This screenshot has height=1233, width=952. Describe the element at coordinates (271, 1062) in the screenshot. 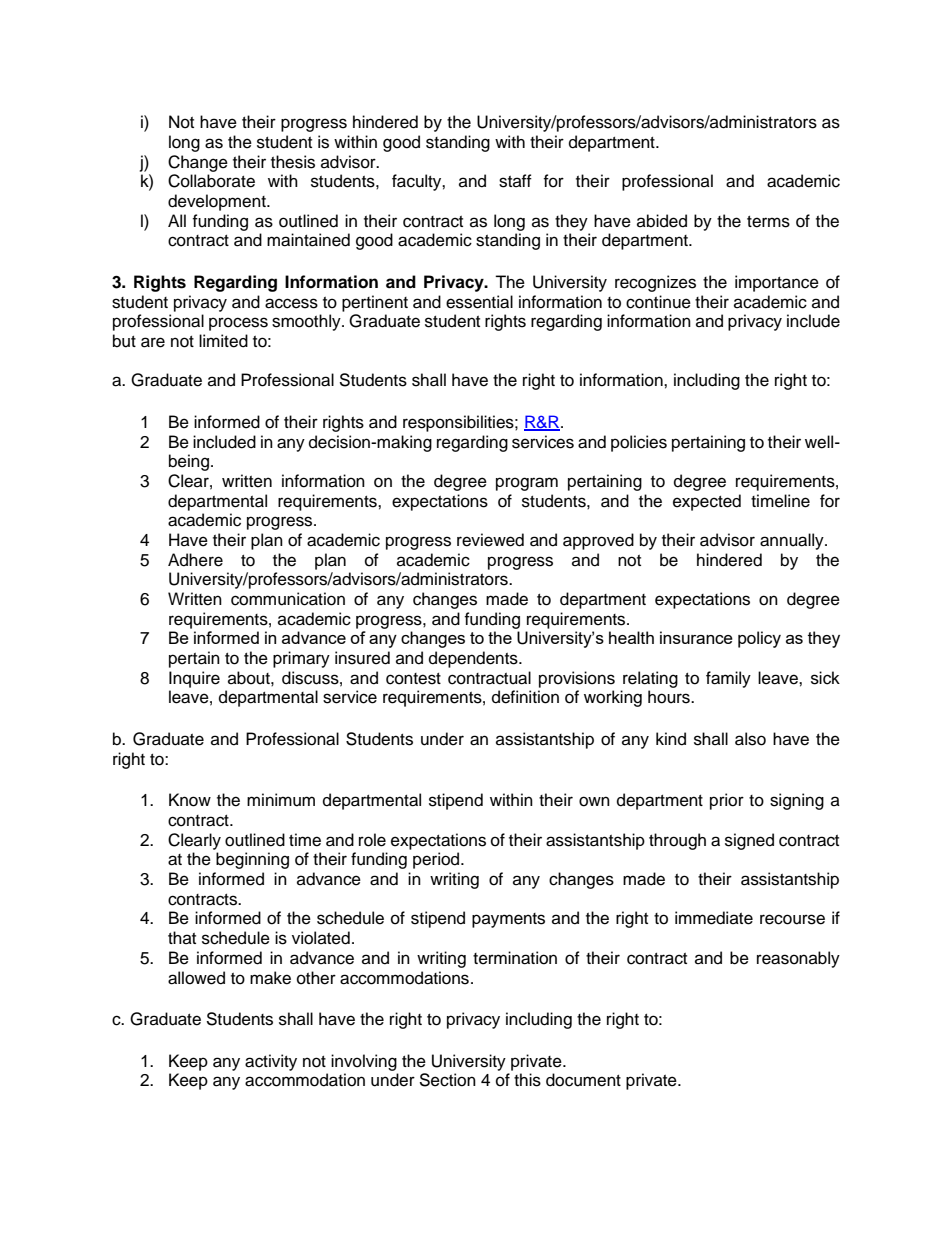

I see `activity` at that location.
